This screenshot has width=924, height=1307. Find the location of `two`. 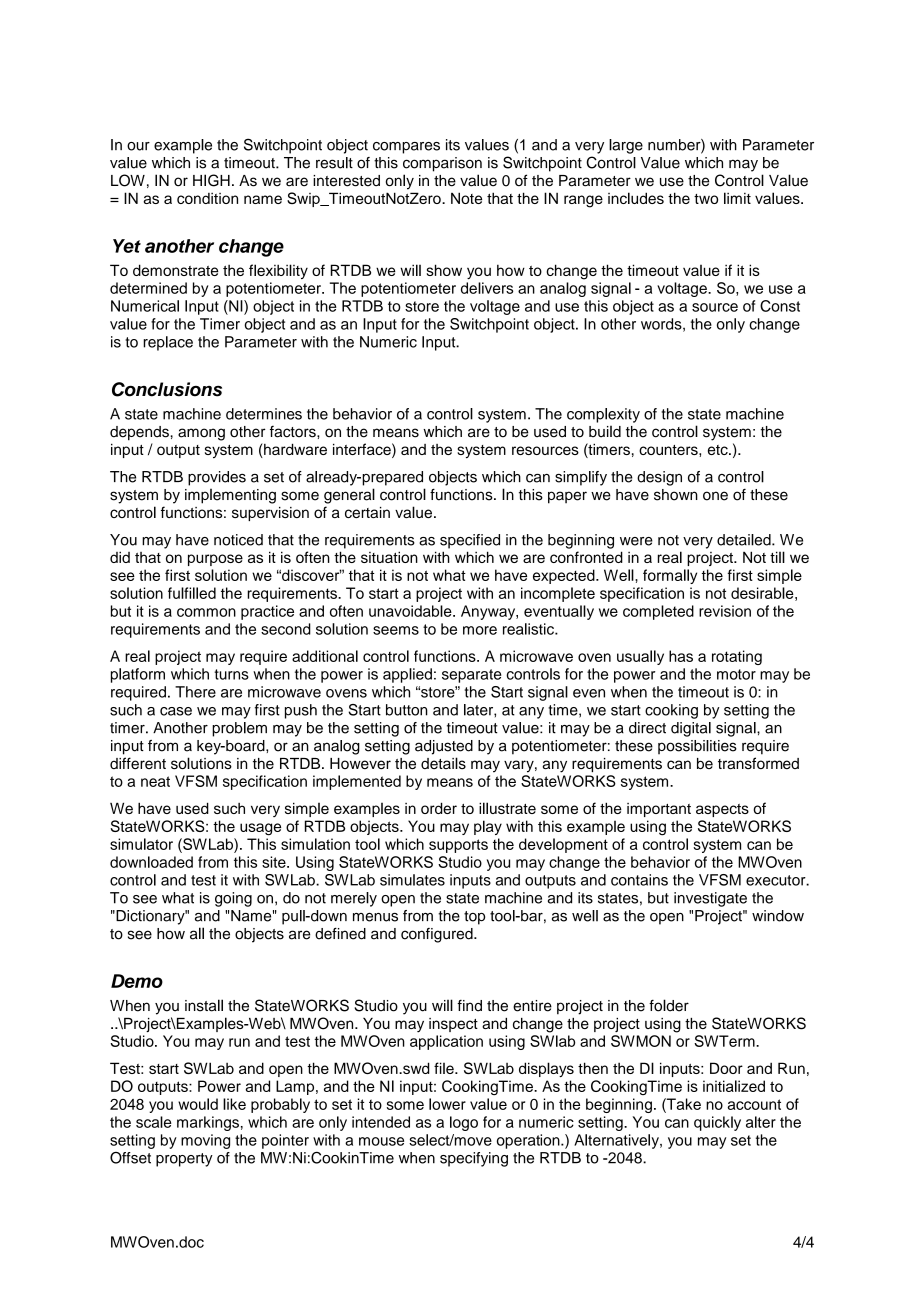

two is located at coordinates (706, 199).
